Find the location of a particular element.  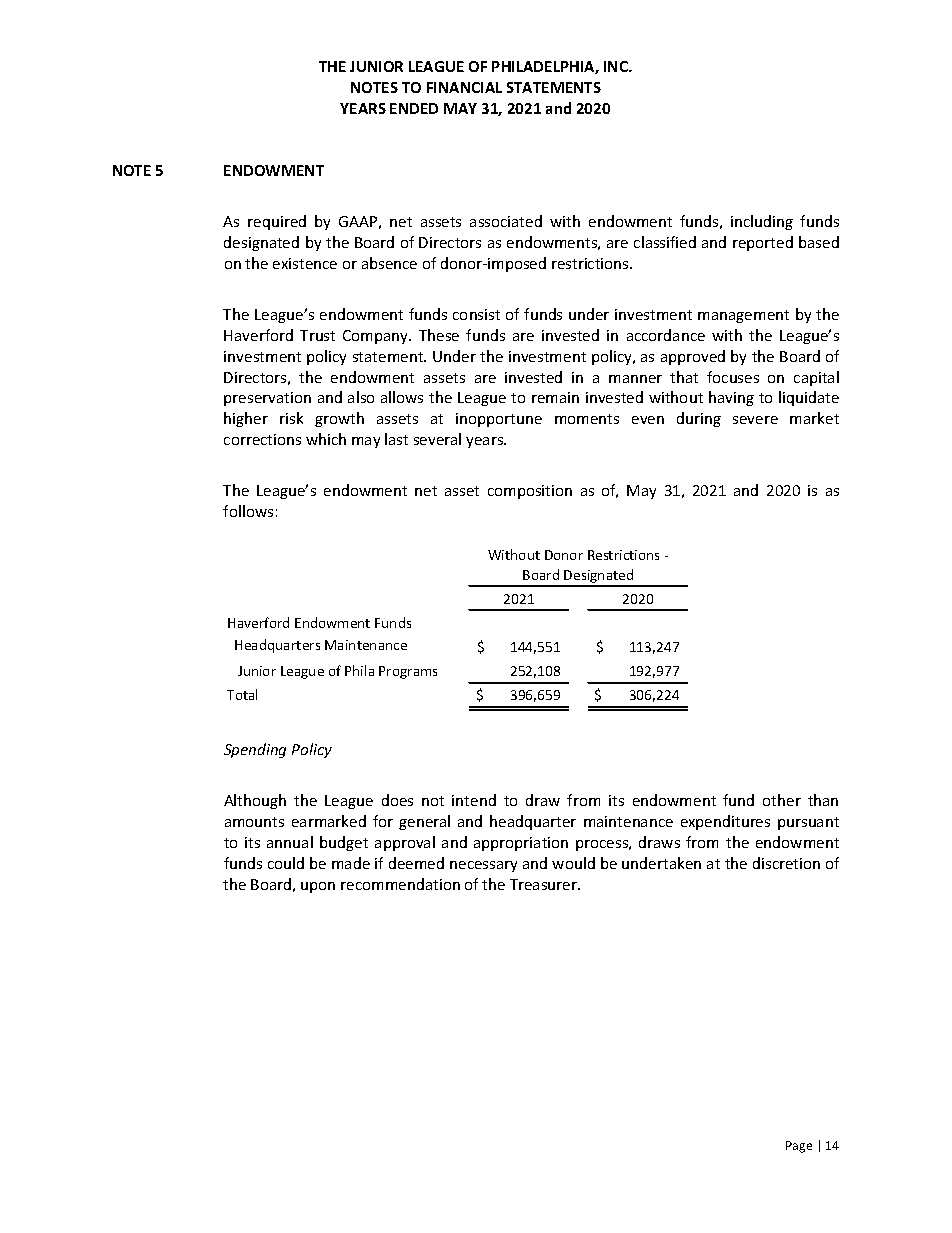

Trust is located at coordinates (317, 335).
